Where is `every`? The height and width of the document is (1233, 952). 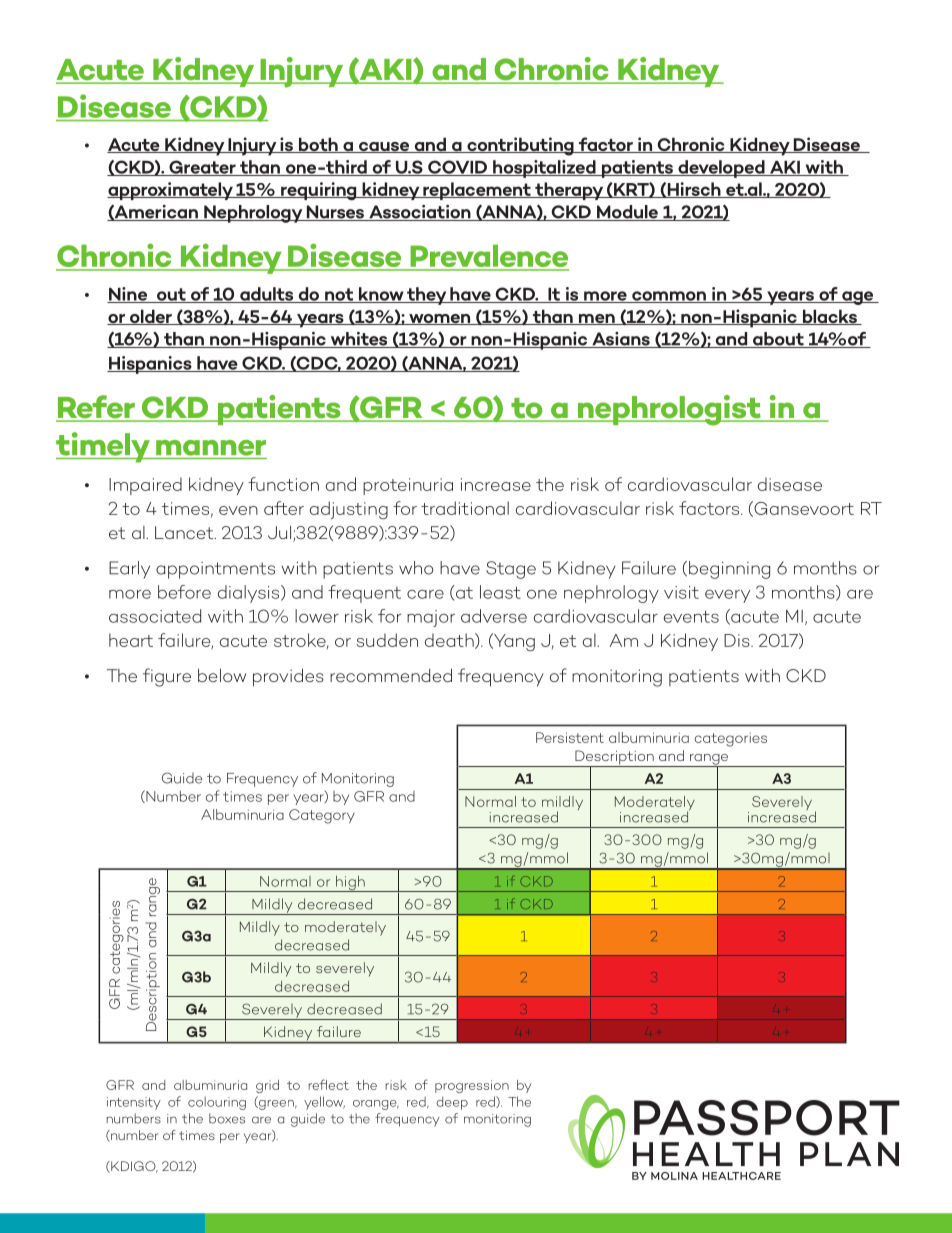
every is located at coordinates (727, 596).
